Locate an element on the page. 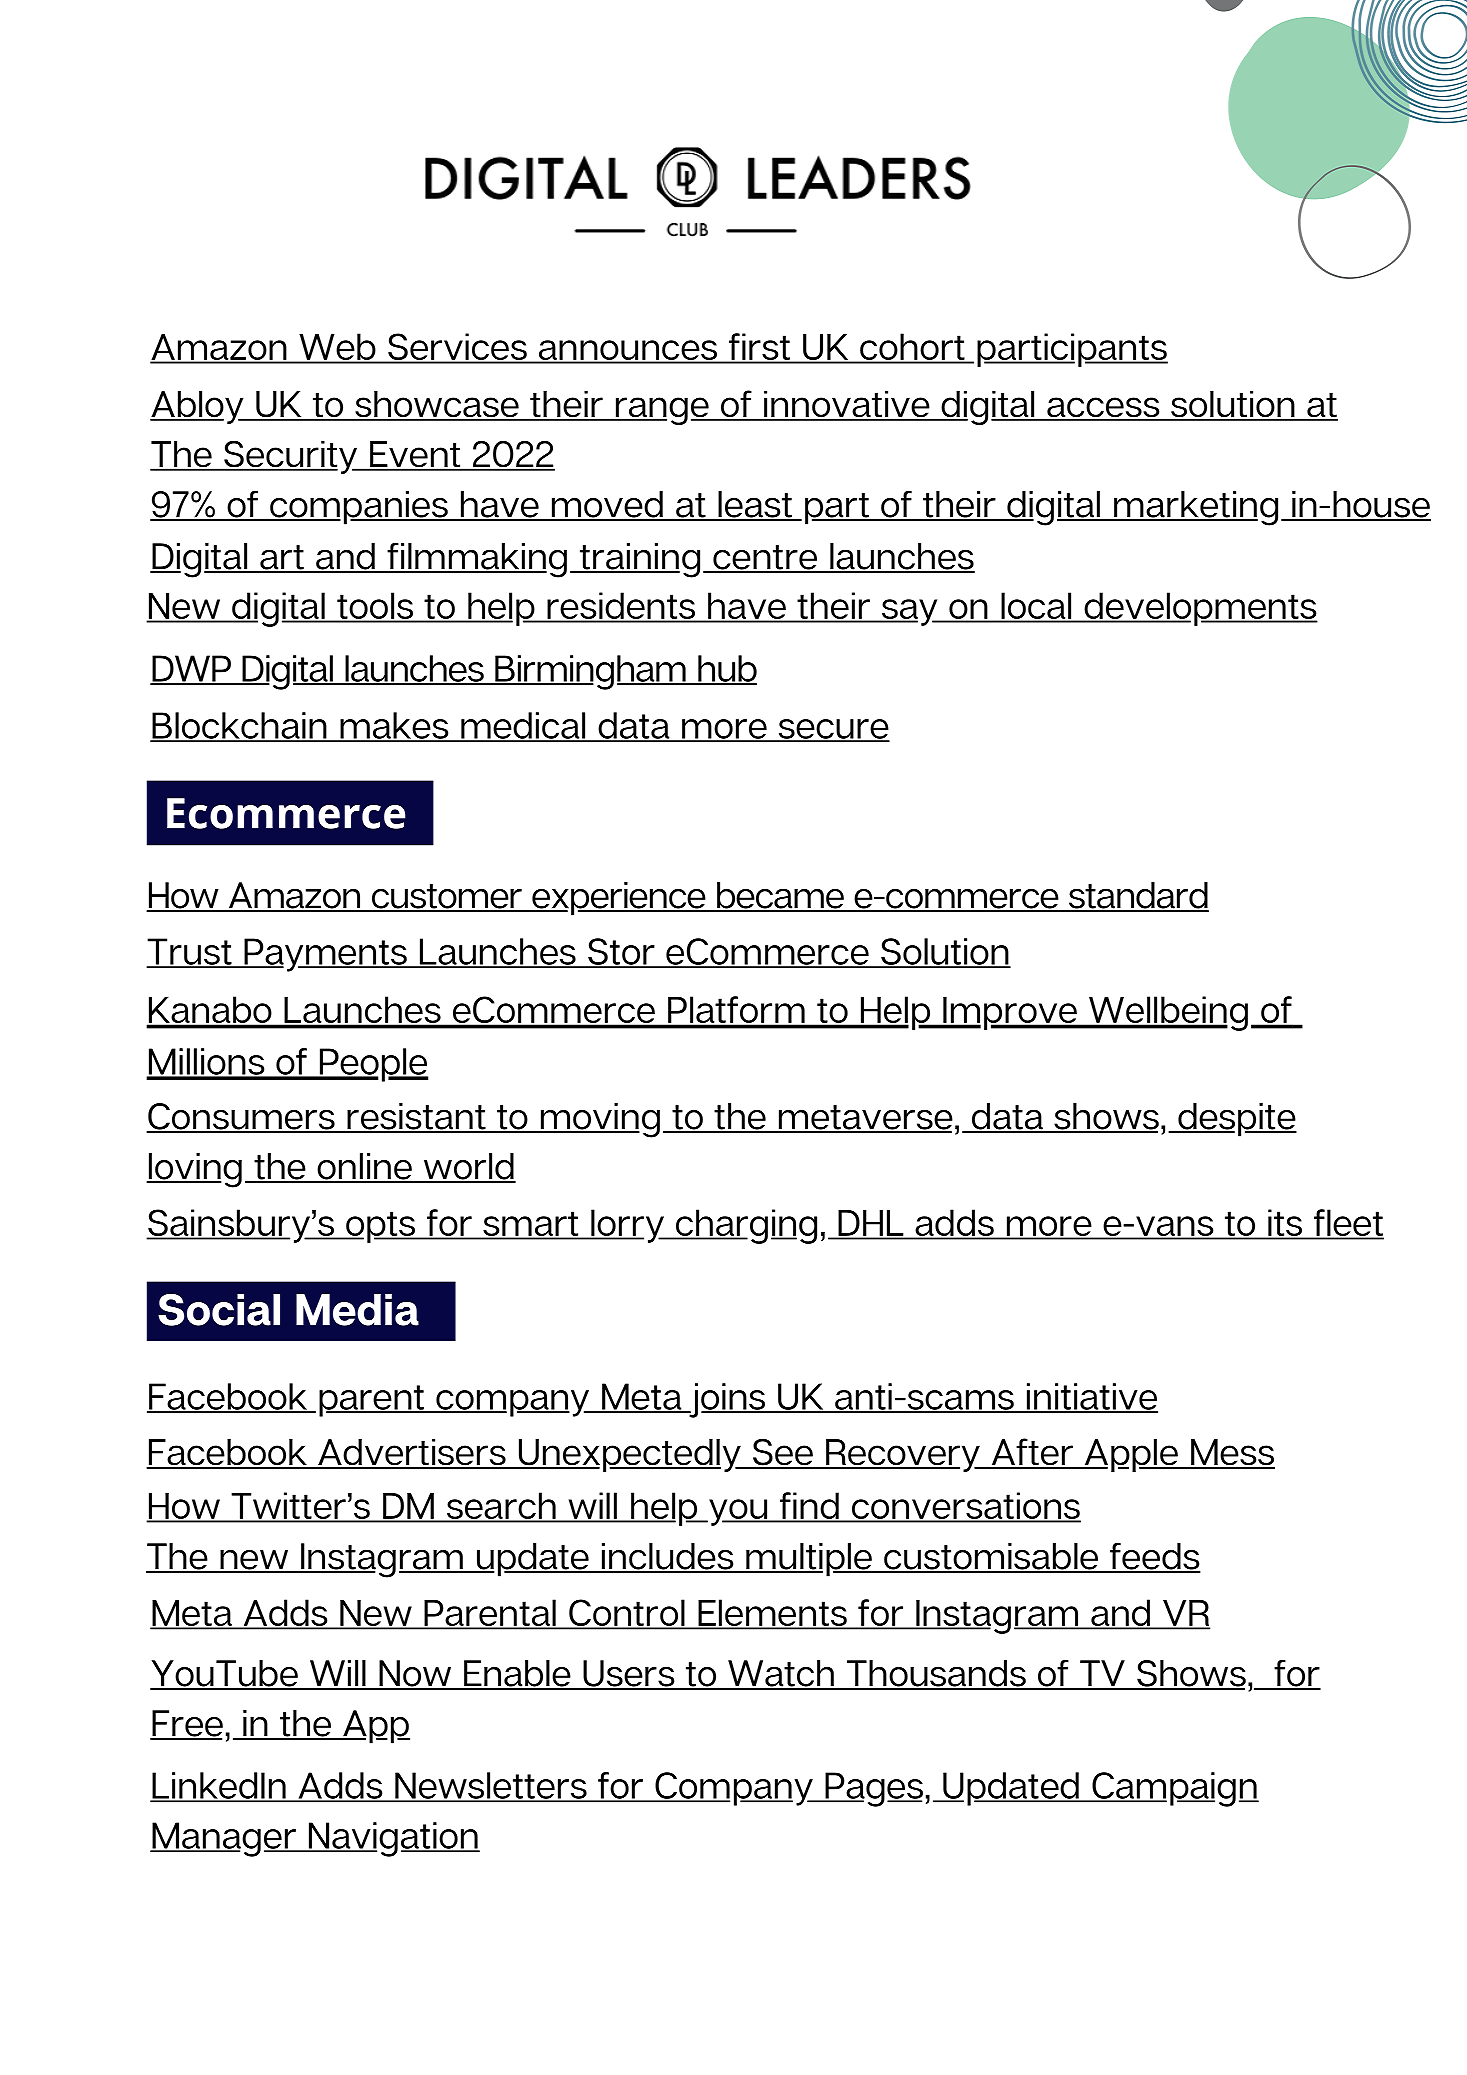 The image size is (1467, 2075). charging is located at coordinates (745, 1226).
